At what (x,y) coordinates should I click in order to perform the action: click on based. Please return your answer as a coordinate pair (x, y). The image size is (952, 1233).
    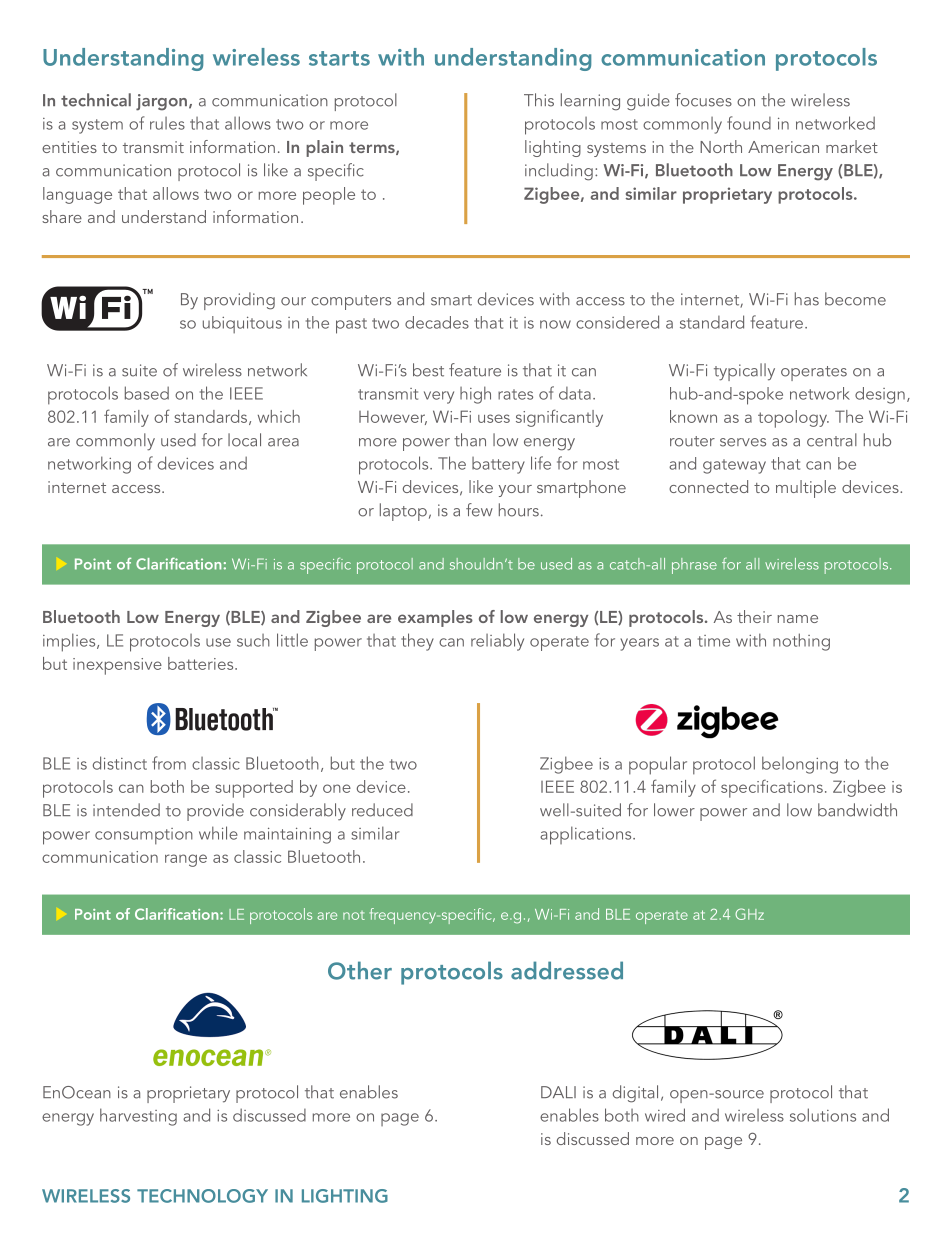
    Looking at the image, I should click on (147, 393).
